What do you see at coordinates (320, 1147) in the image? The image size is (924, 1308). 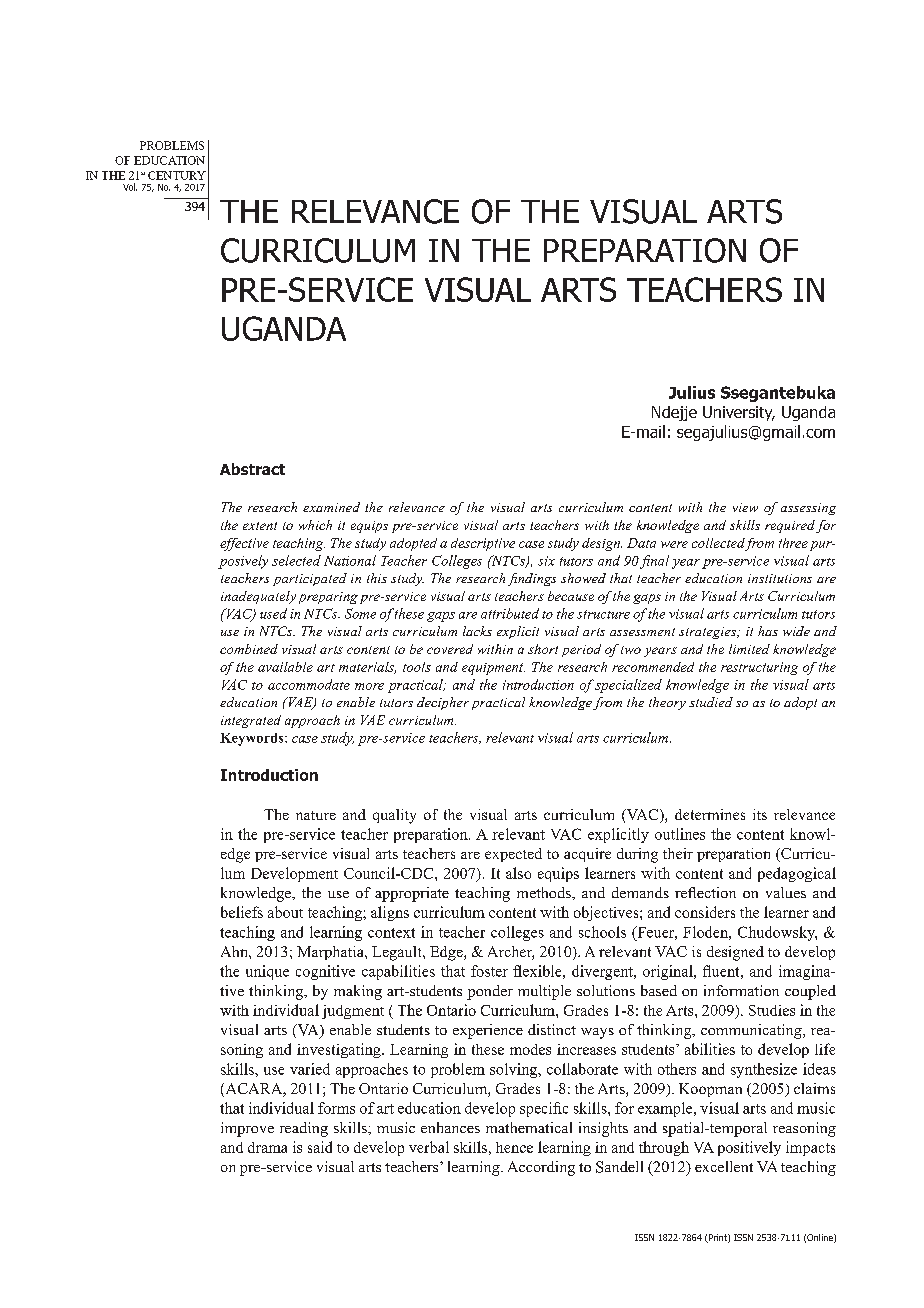 I see `said` at bounding box center [320, 1147].
